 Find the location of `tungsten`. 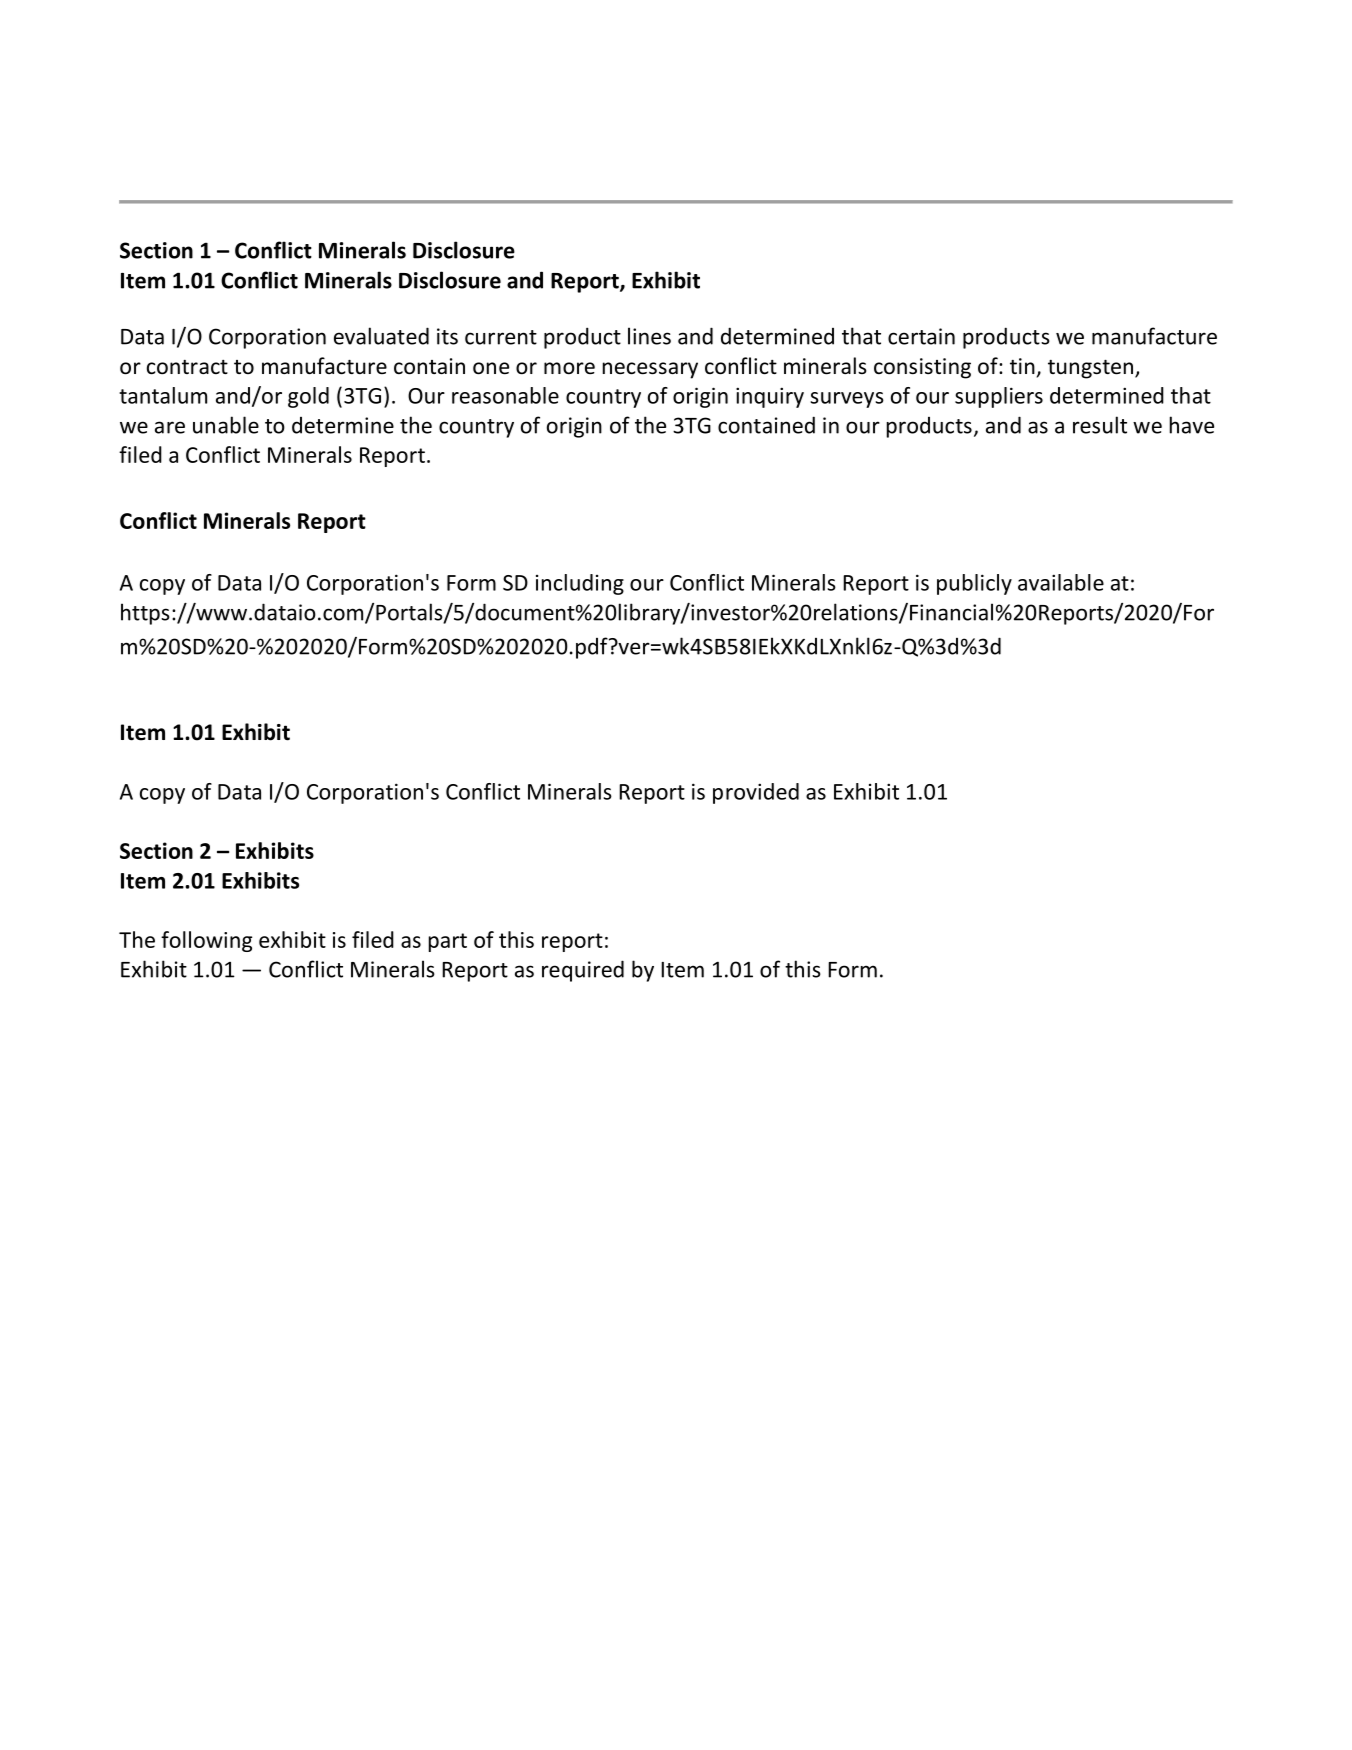

tungsten is located at coordinates (1092, 369).
